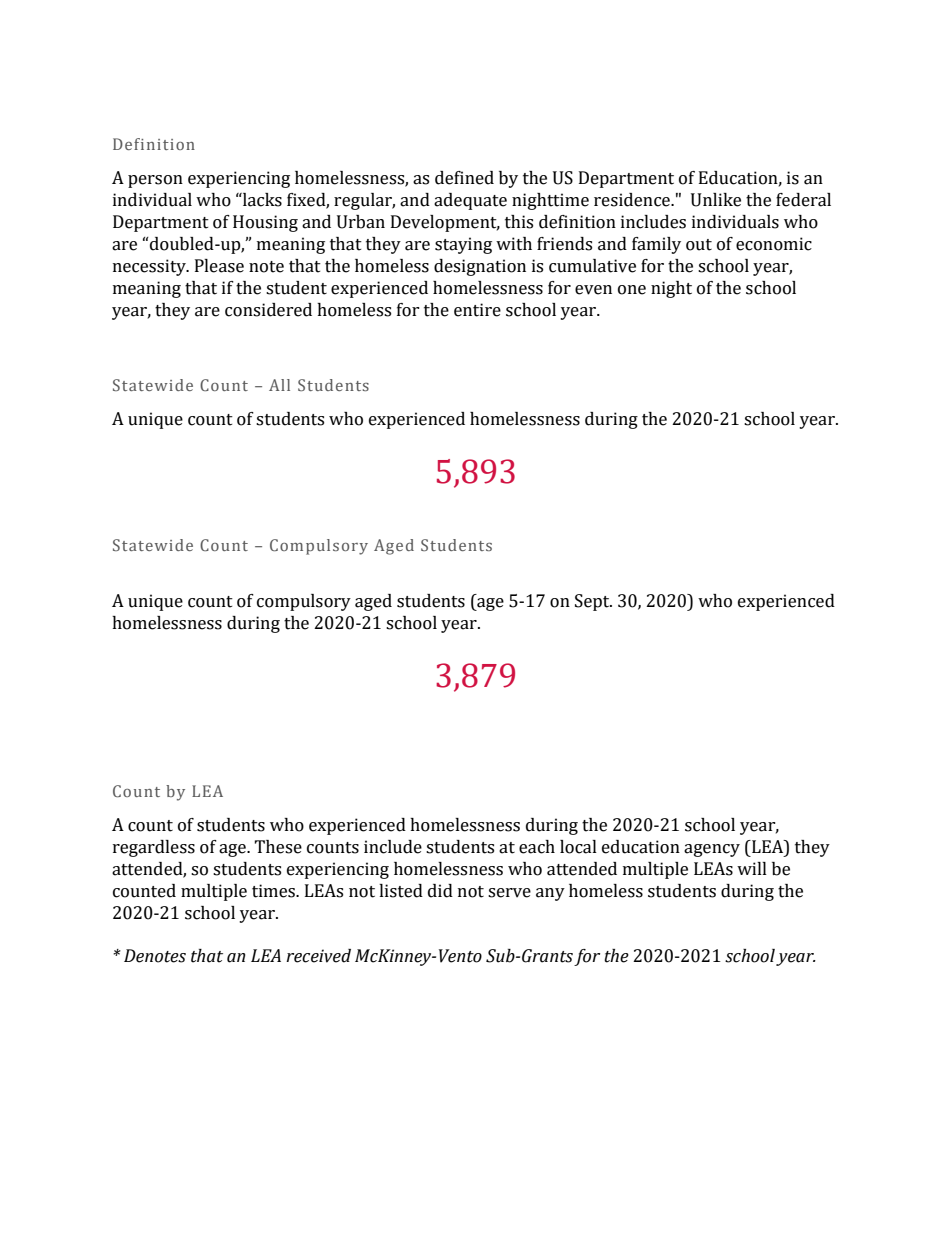 This screenshot has height=1233, width=952. What do you see at coordinates (279, 385) in the screenshot?
I see `All` at bounding box center [279, 385].
